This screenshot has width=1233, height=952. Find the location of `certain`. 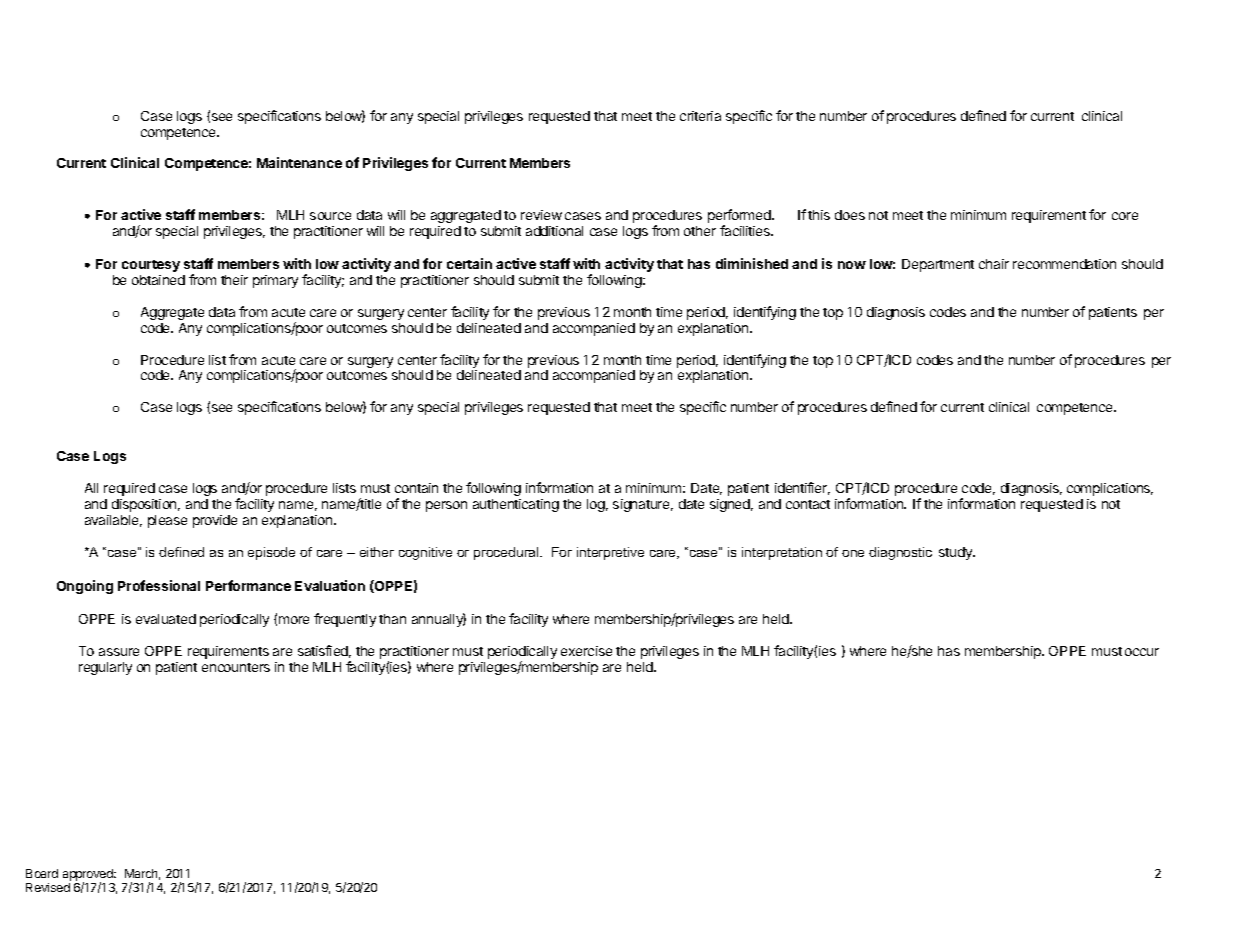

certain is located at coordinates (469, 263).
